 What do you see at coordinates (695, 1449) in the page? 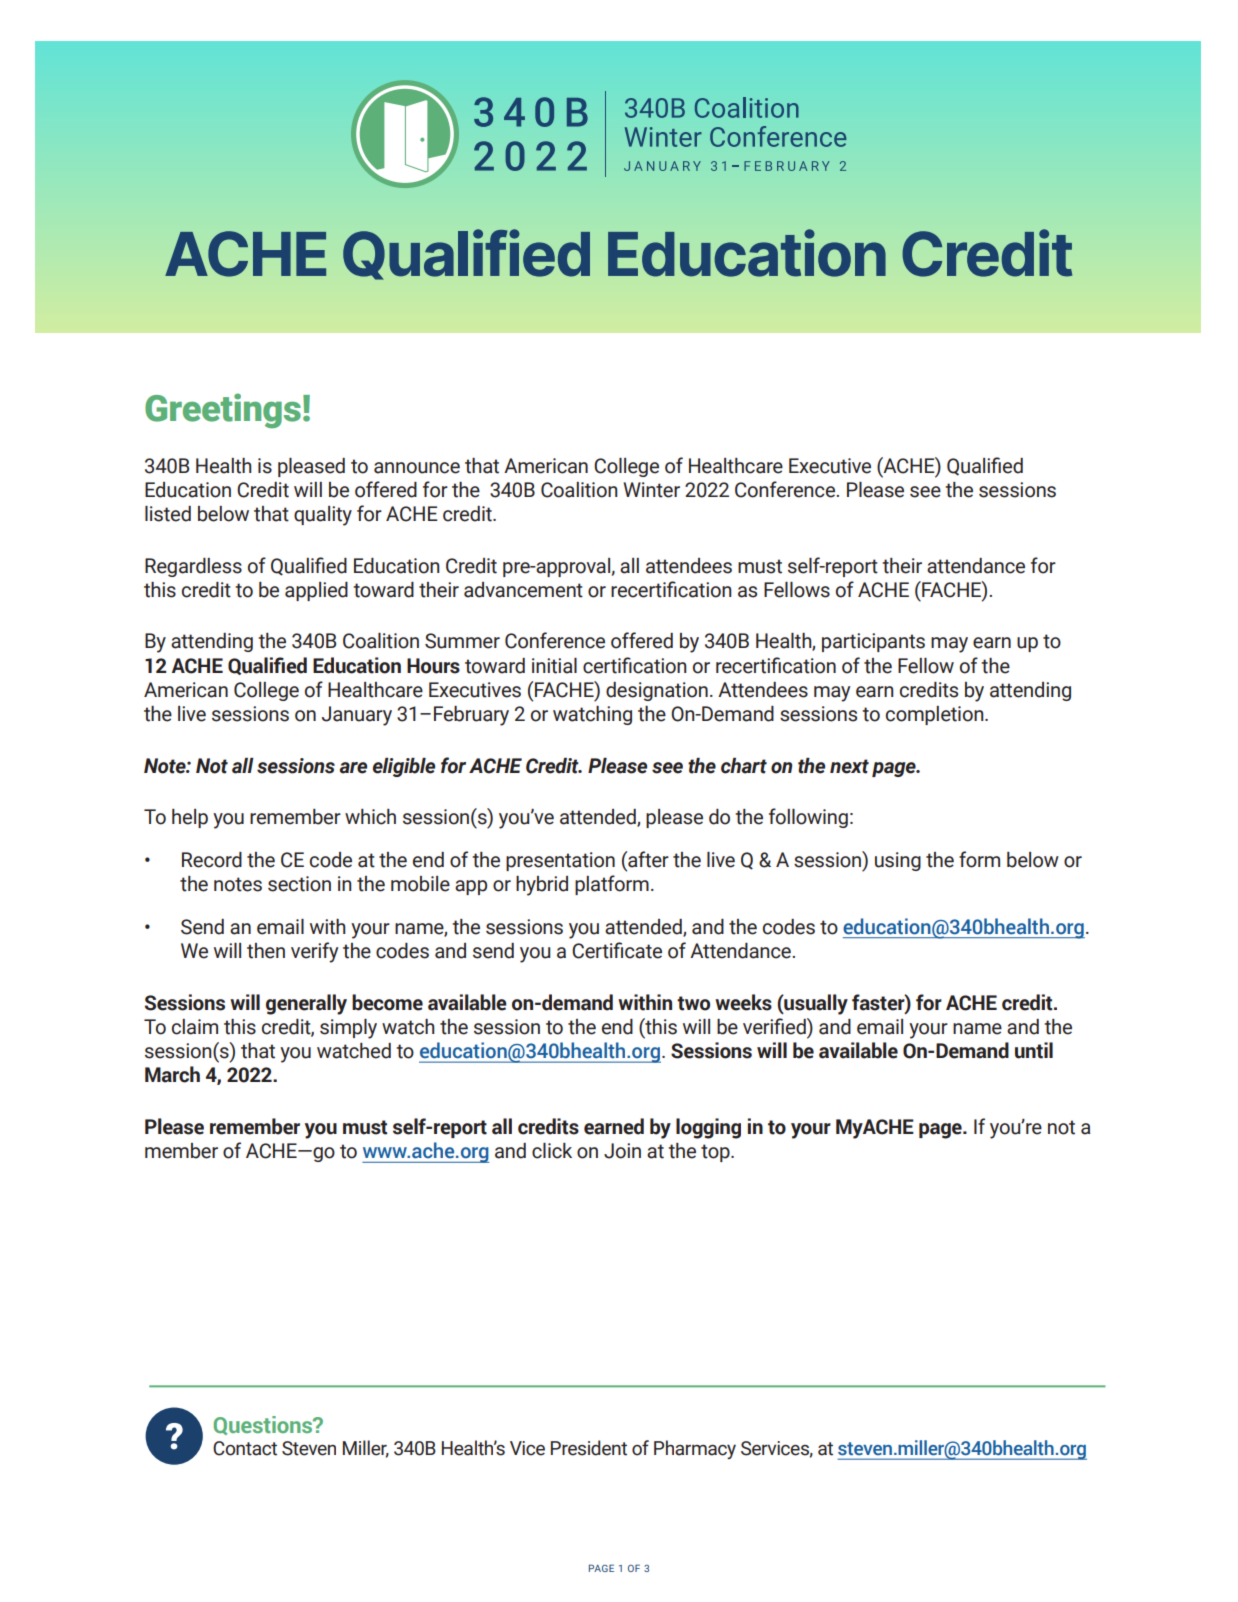
I see `Pharmacy` at bounding box center [695, 1449].
